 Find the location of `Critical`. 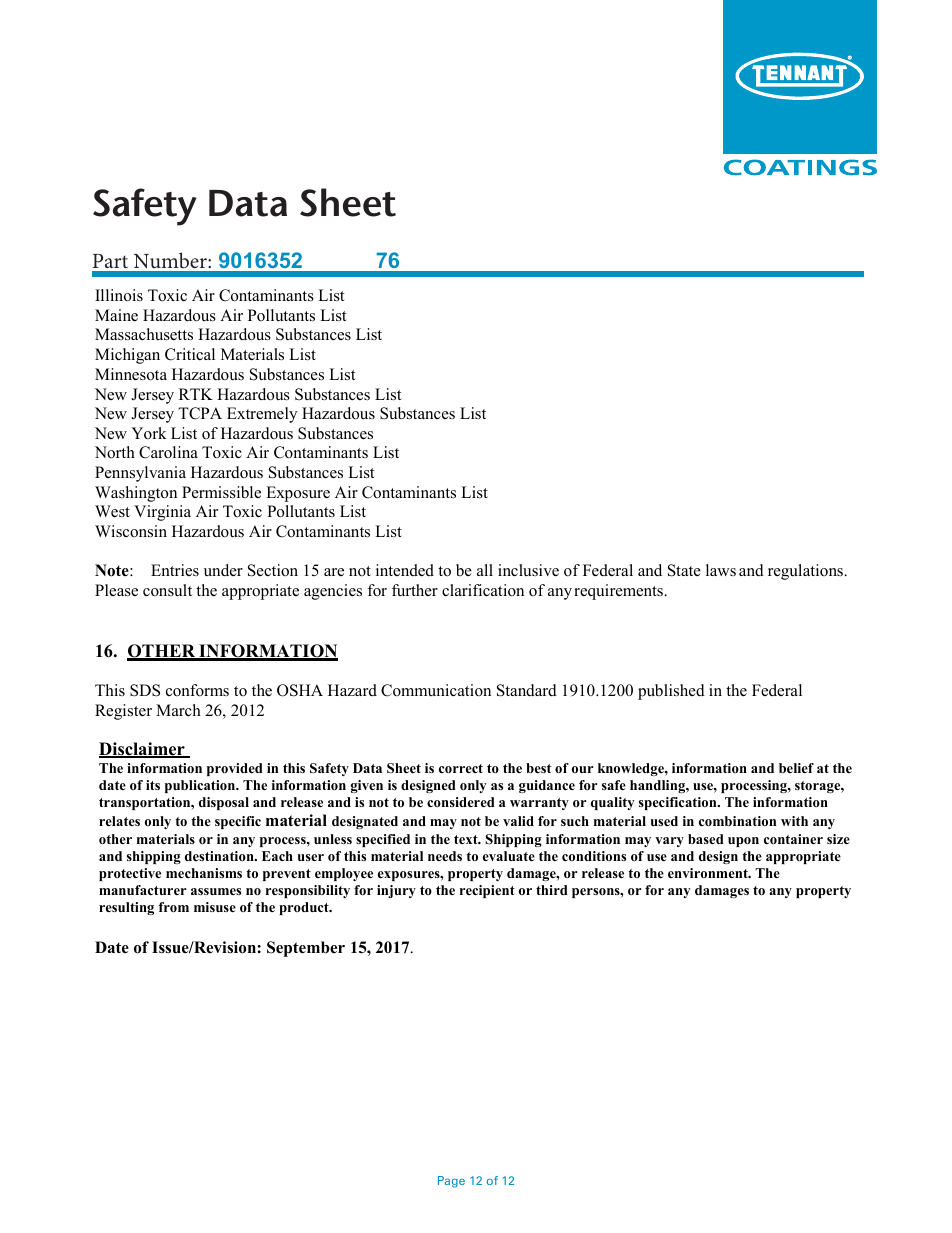

Critical is located at coordinates (190, 354).
